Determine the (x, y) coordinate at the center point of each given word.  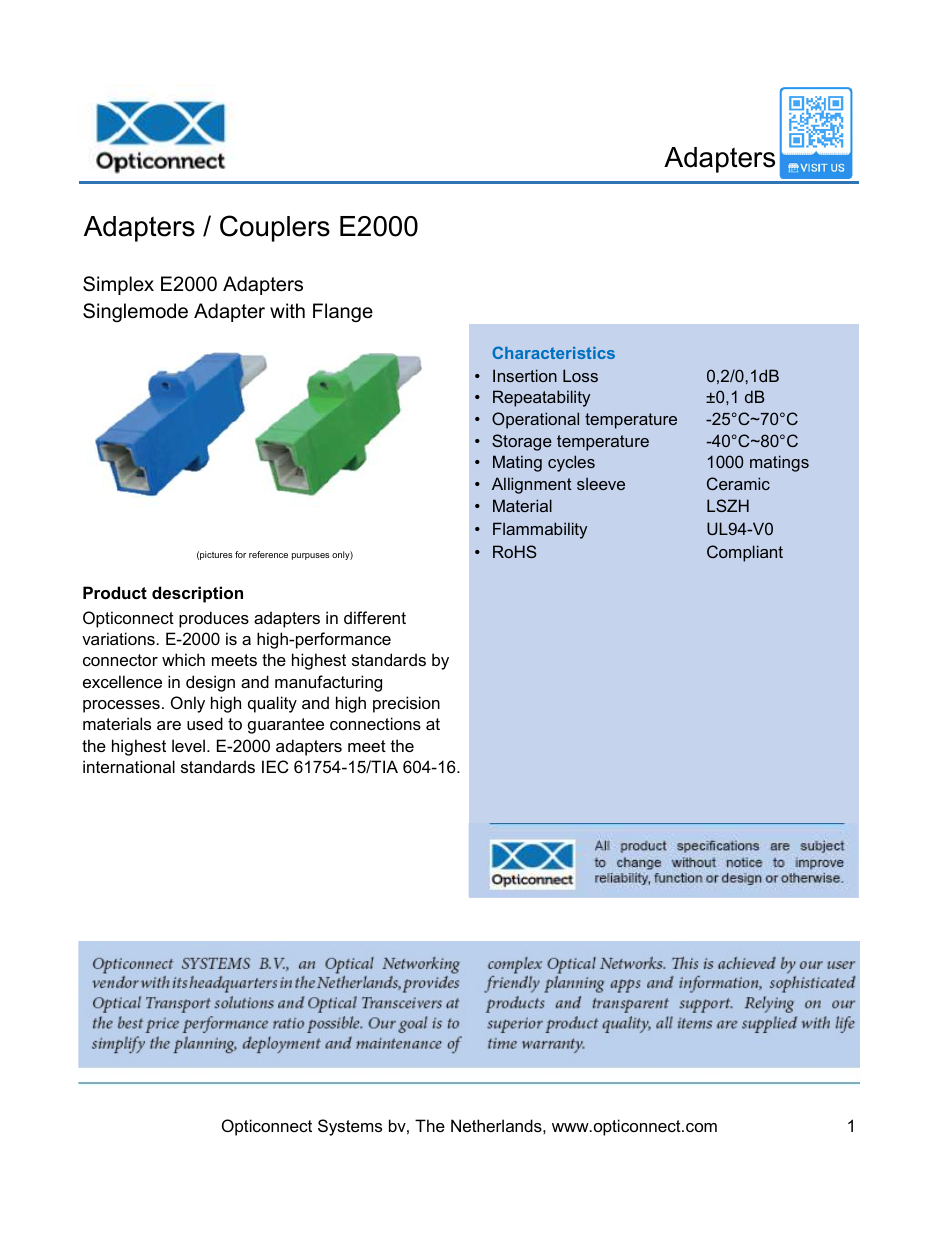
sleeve (601, 483)
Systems (350, 1127)
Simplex (118, 285)
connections (375, 723)
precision (406, 704)
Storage (522, 442)
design (210, 683)
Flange (343, 312)
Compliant (745, 553)
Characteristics (554, 352)
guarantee (286, 726)
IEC (275, 766)
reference (268, 554)
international (129, 766)
